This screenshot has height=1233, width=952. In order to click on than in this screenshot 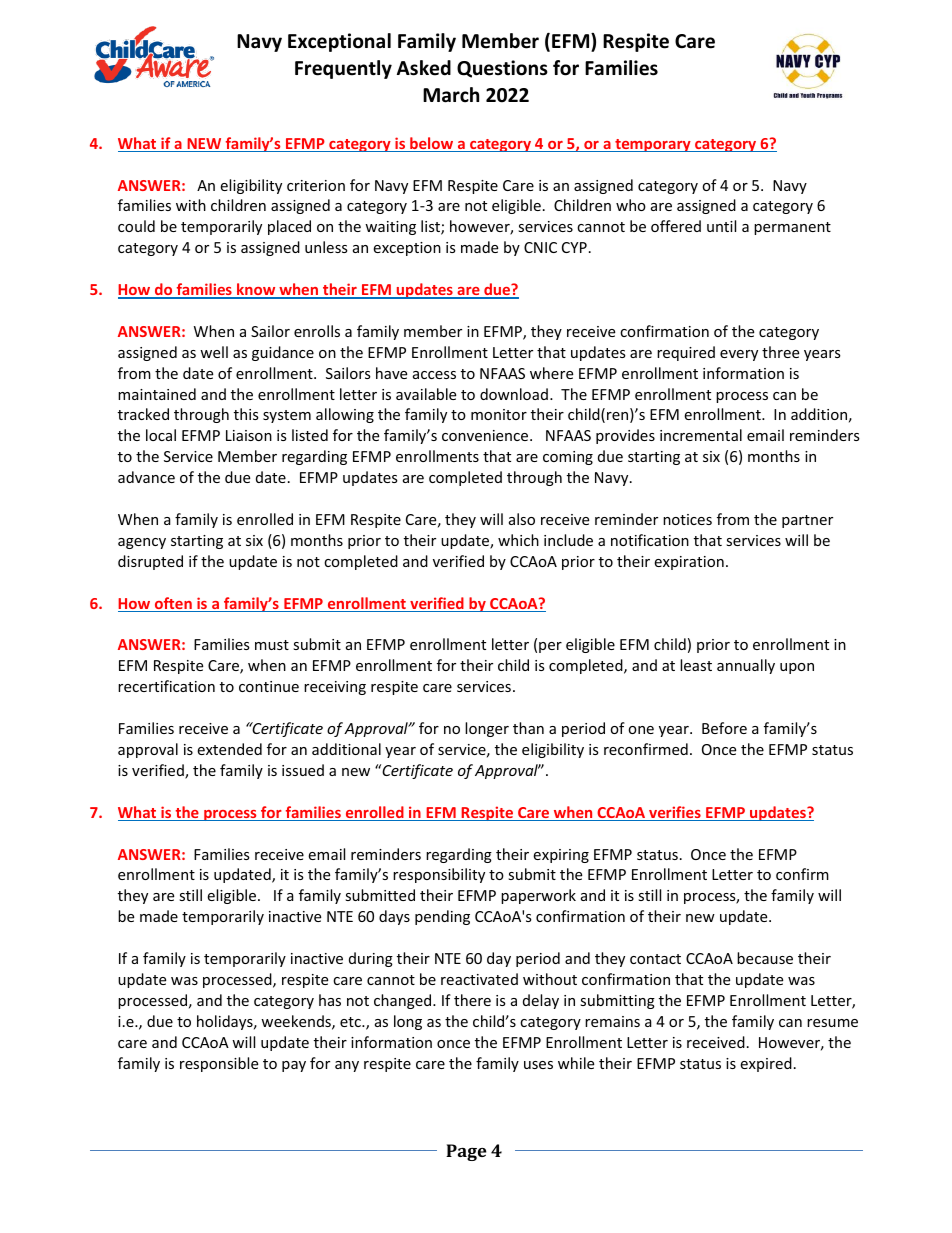, I will do `click(528, 728)`.
